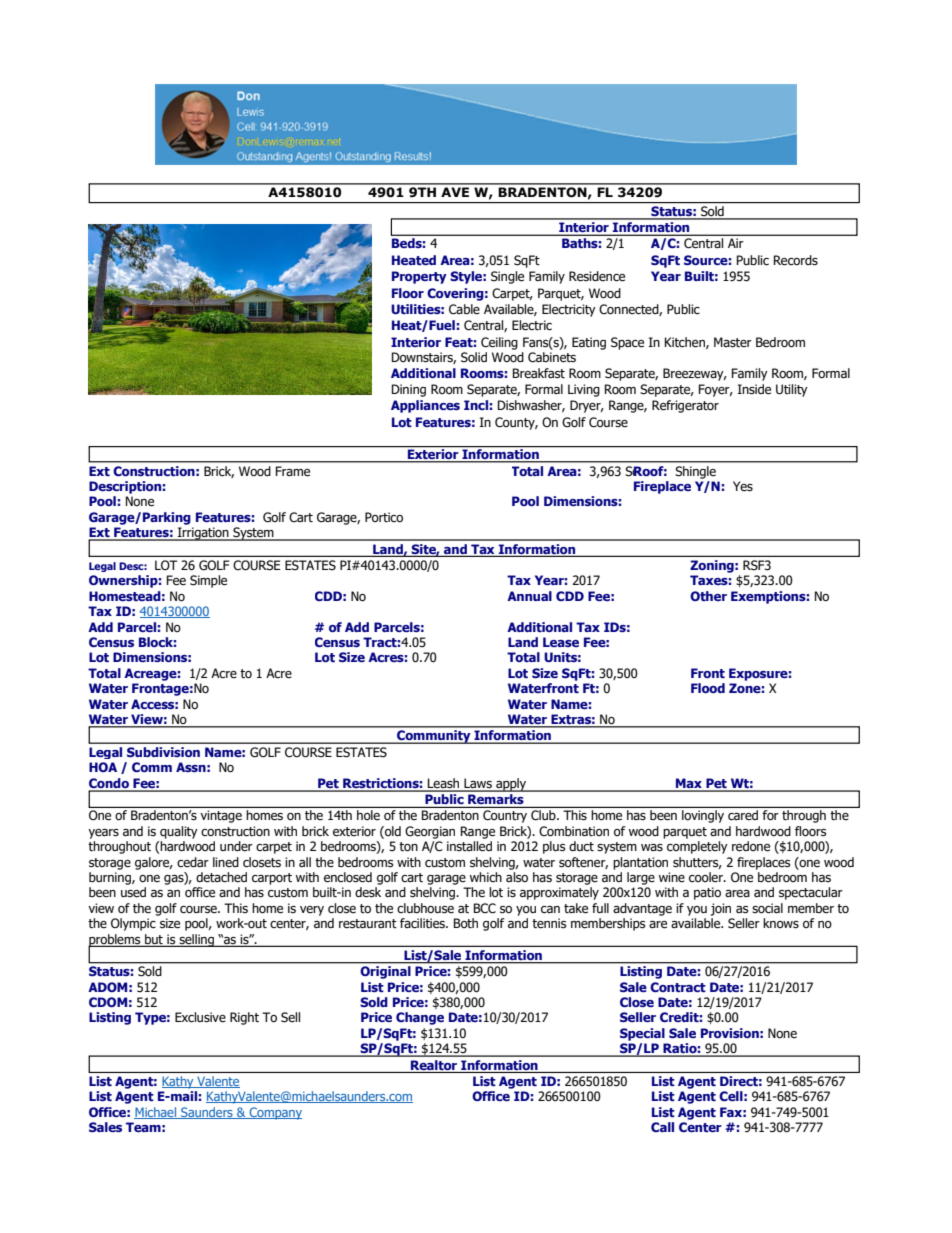  I want to click on Change, so click(420, 1018).
